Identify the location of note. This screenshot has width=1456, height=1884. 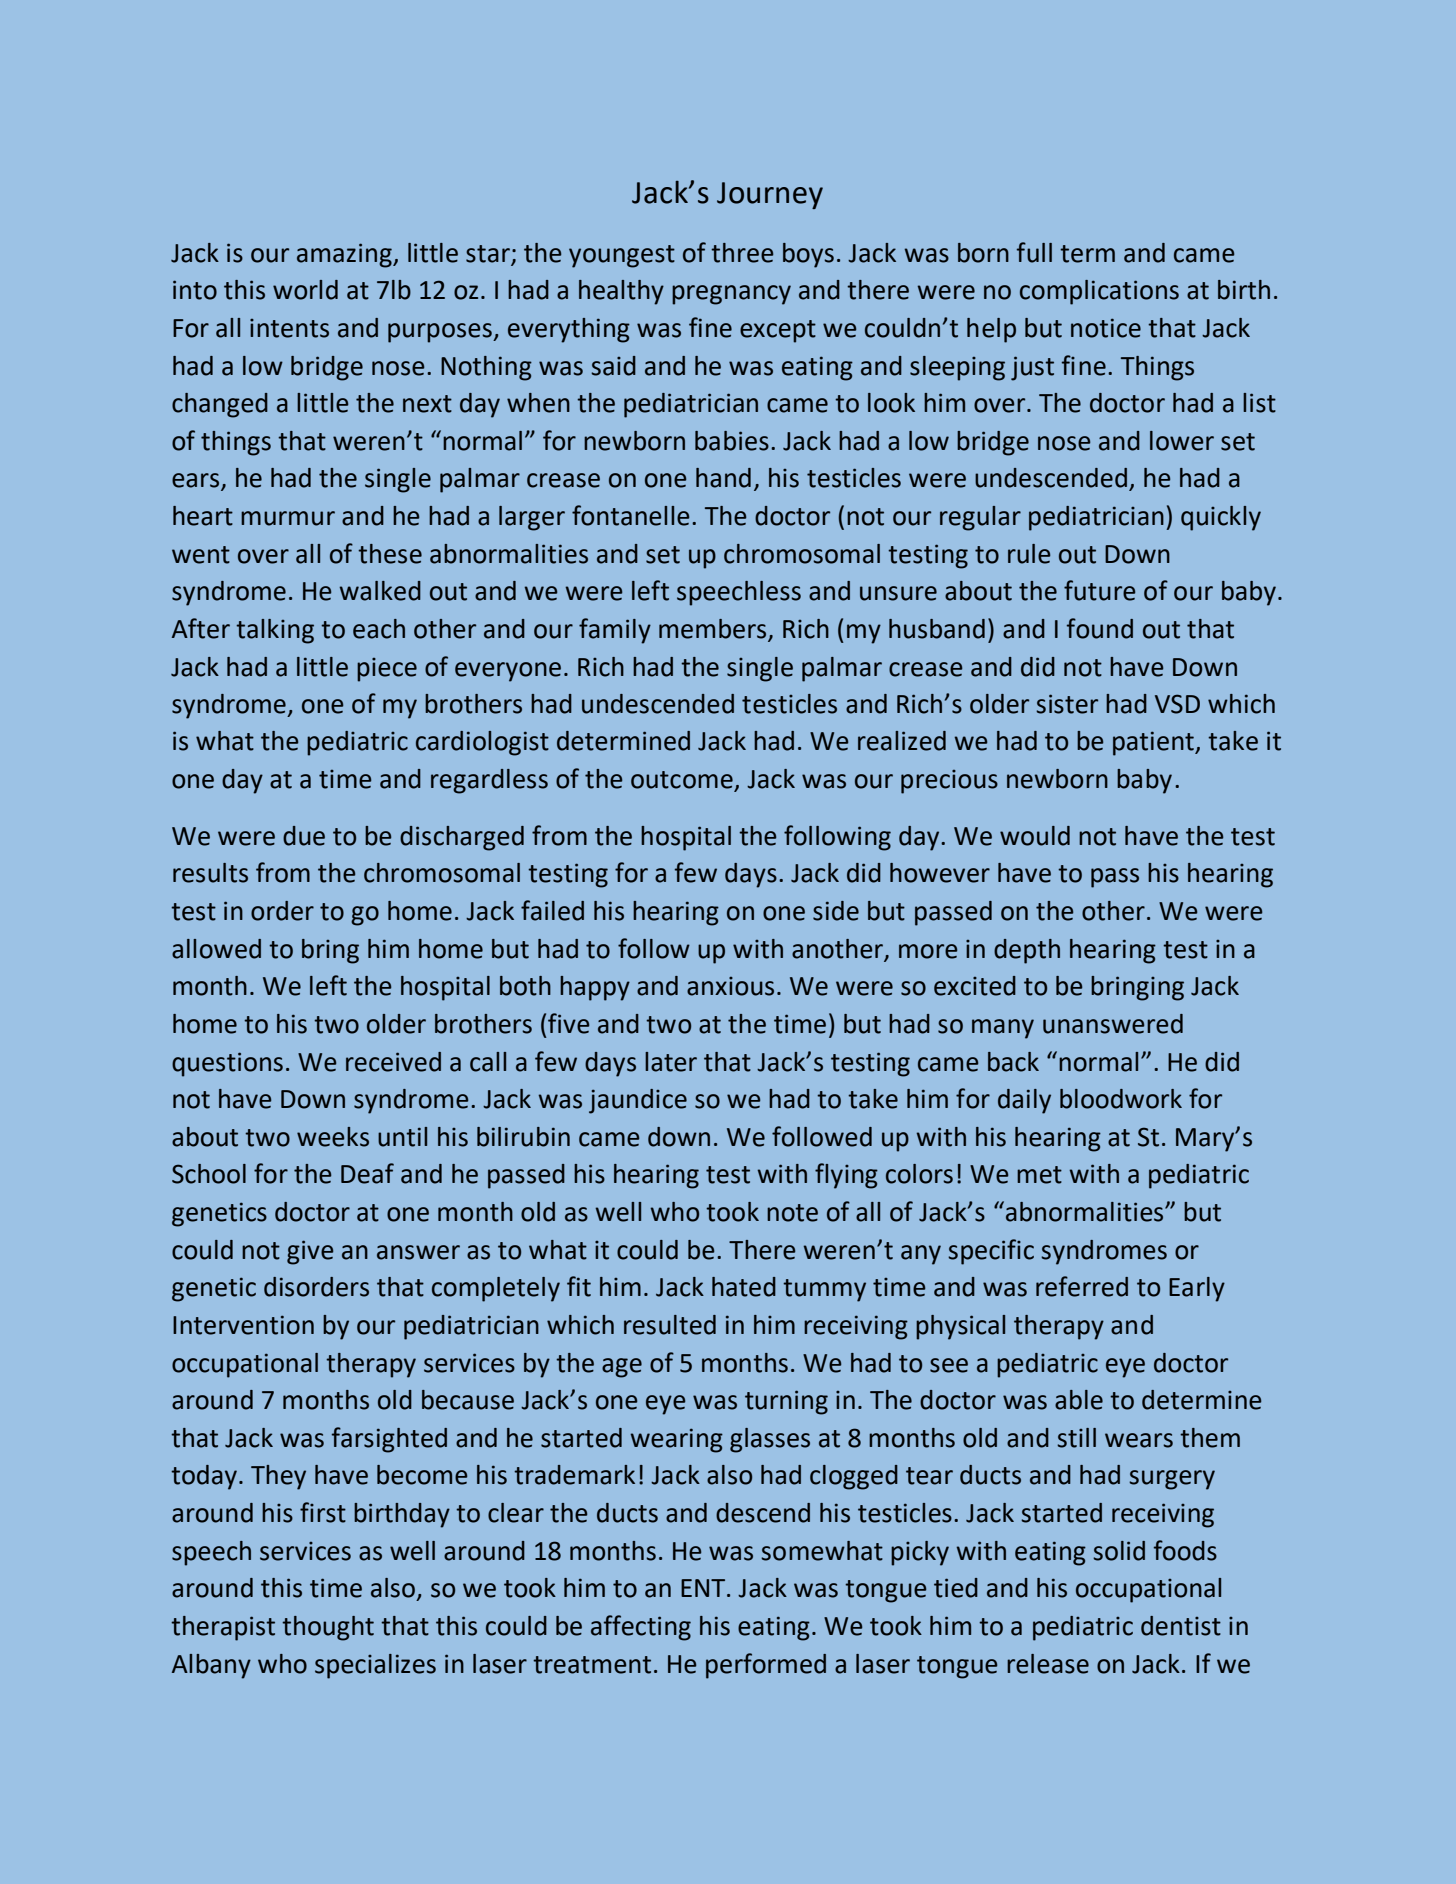
(792, 1213).
